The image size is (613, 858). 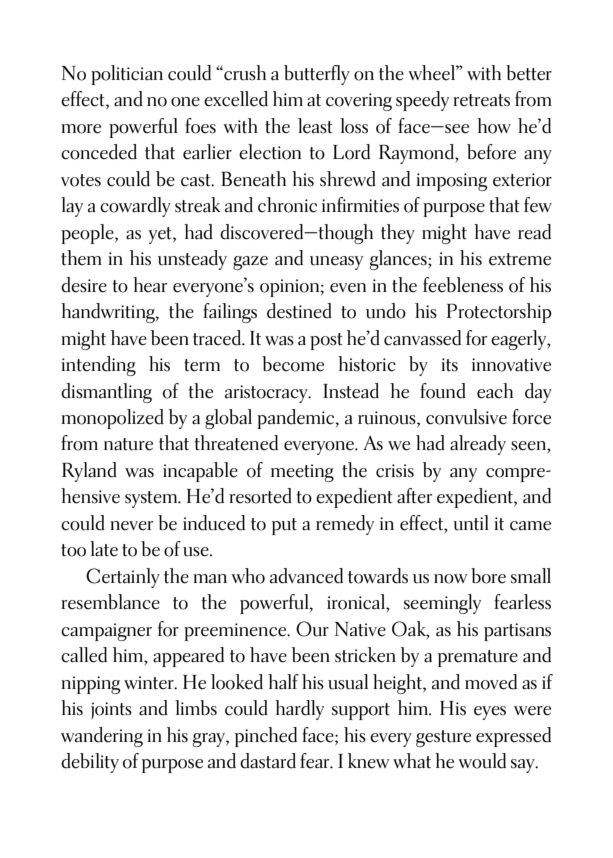 I want to click on wandering, so click(x=102, y=737).
